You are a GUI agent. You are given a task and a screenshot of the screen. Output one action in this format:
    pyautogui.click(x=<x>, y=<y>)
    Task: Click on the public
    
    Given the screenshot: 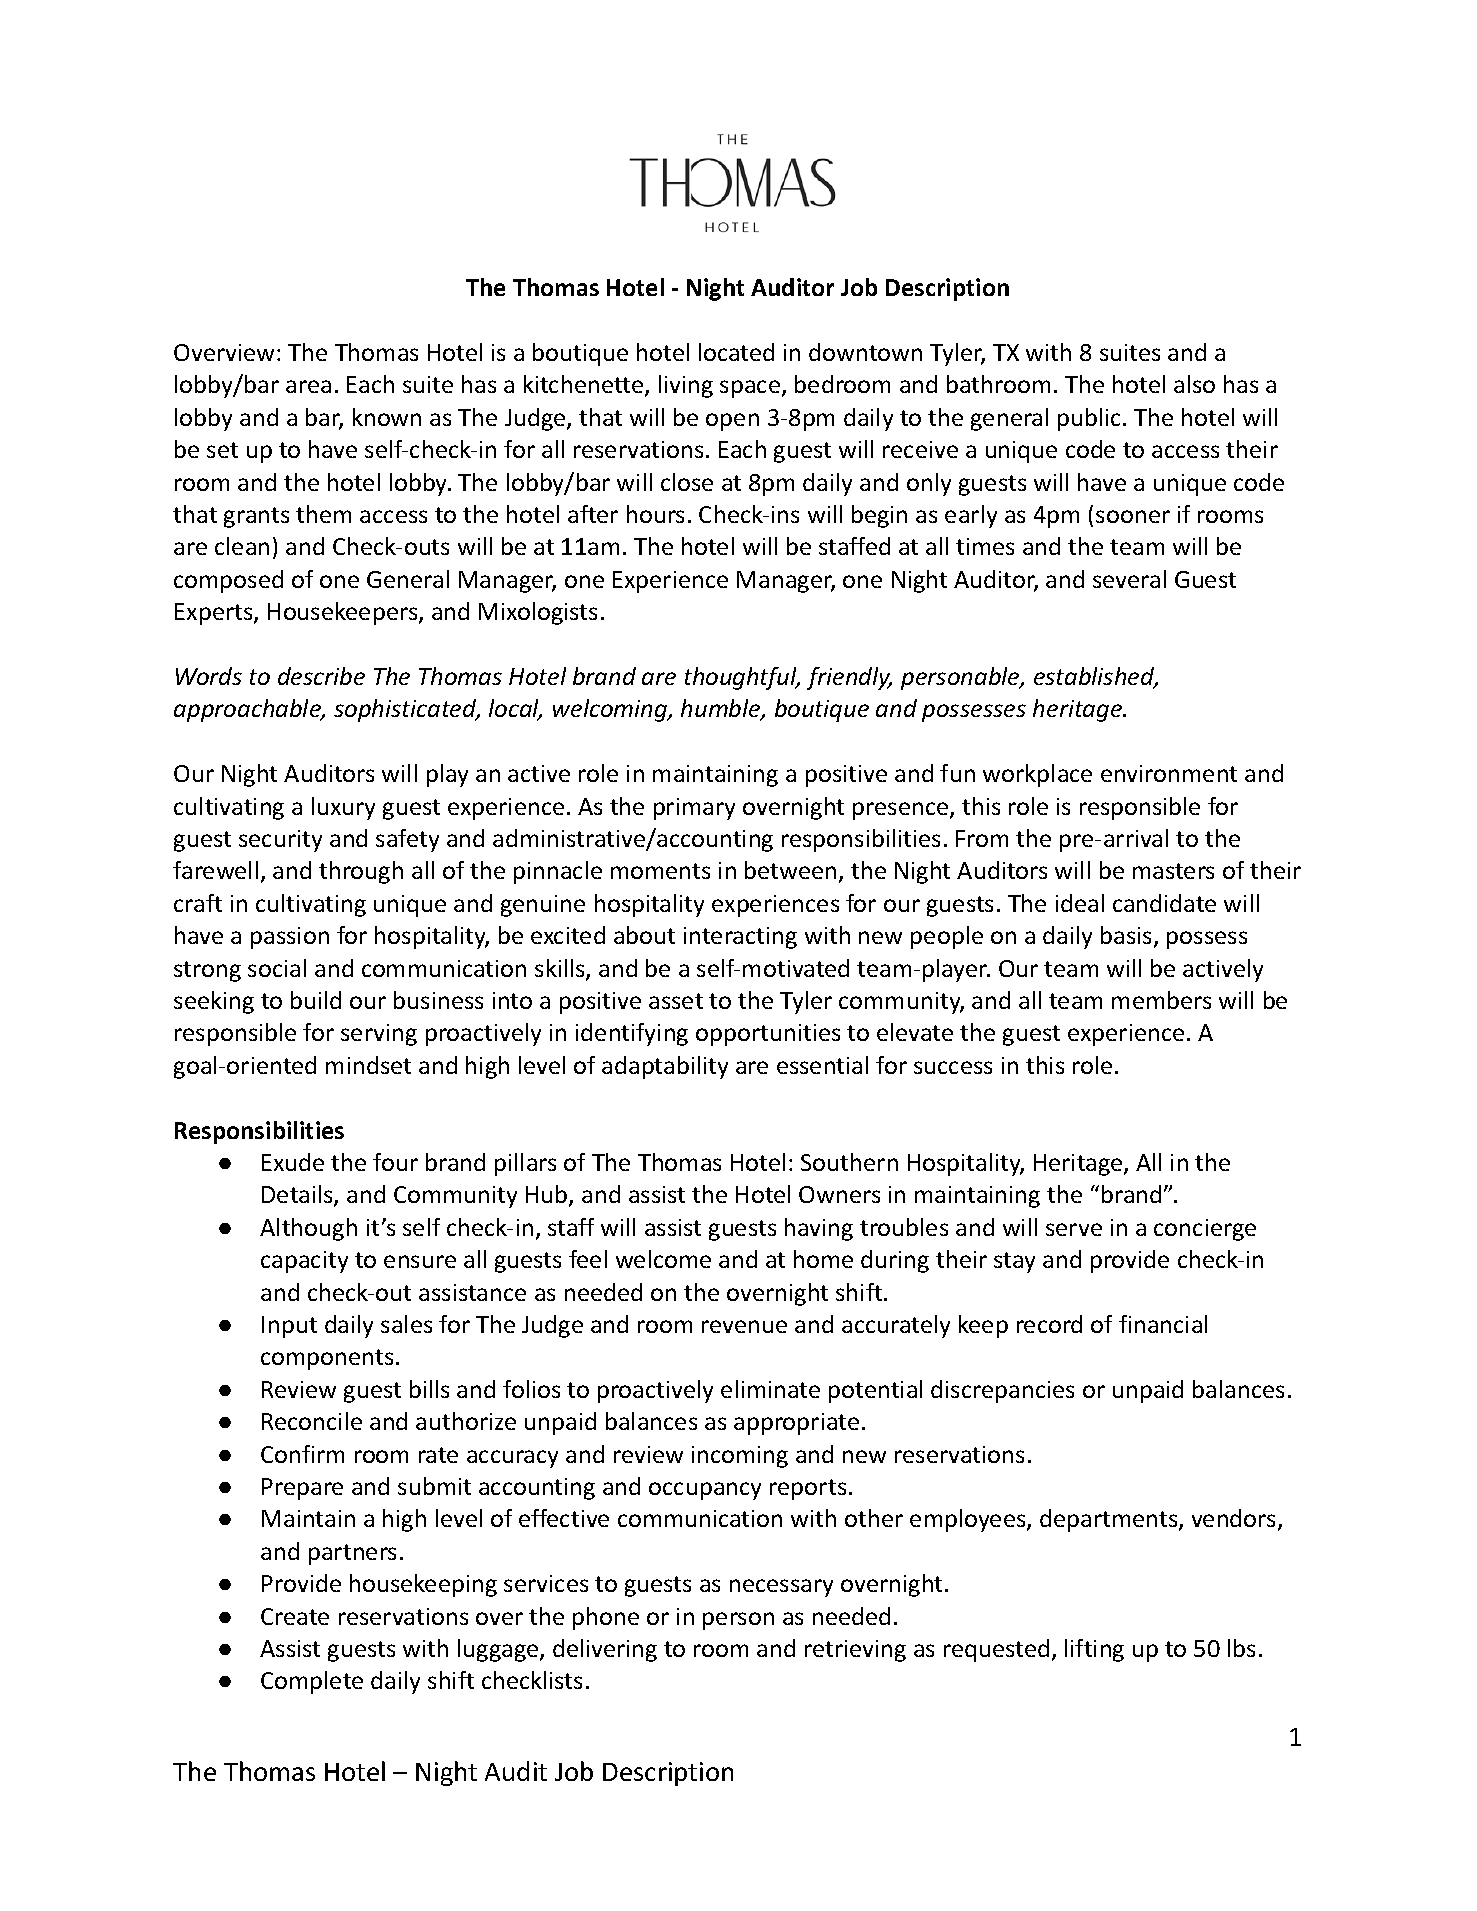 What is the action you would take?
    pyautogui.click(x=1091, y=419)
